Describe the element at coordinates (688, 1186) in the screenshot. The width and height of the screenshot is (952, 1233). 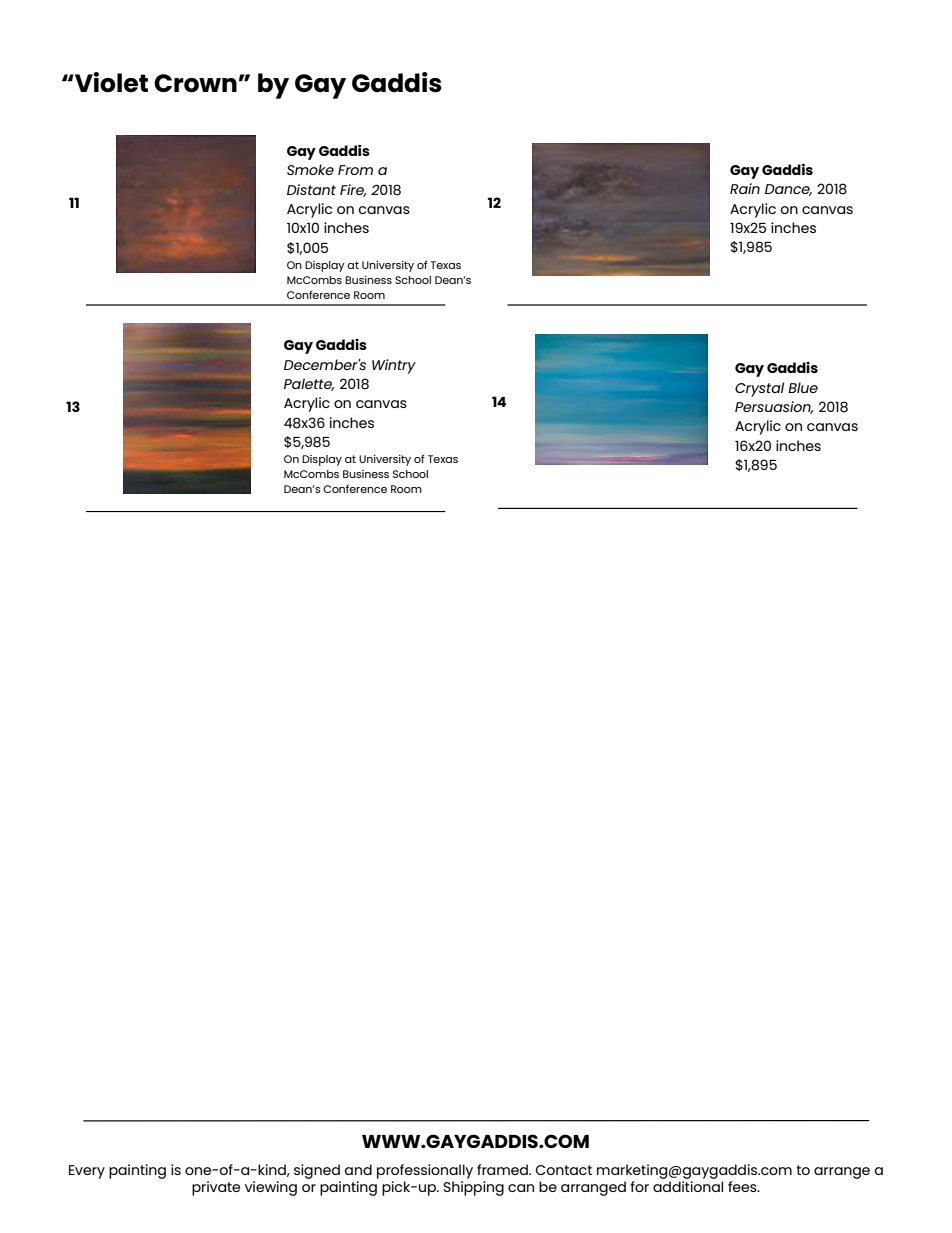
I see `additional` at that location.
